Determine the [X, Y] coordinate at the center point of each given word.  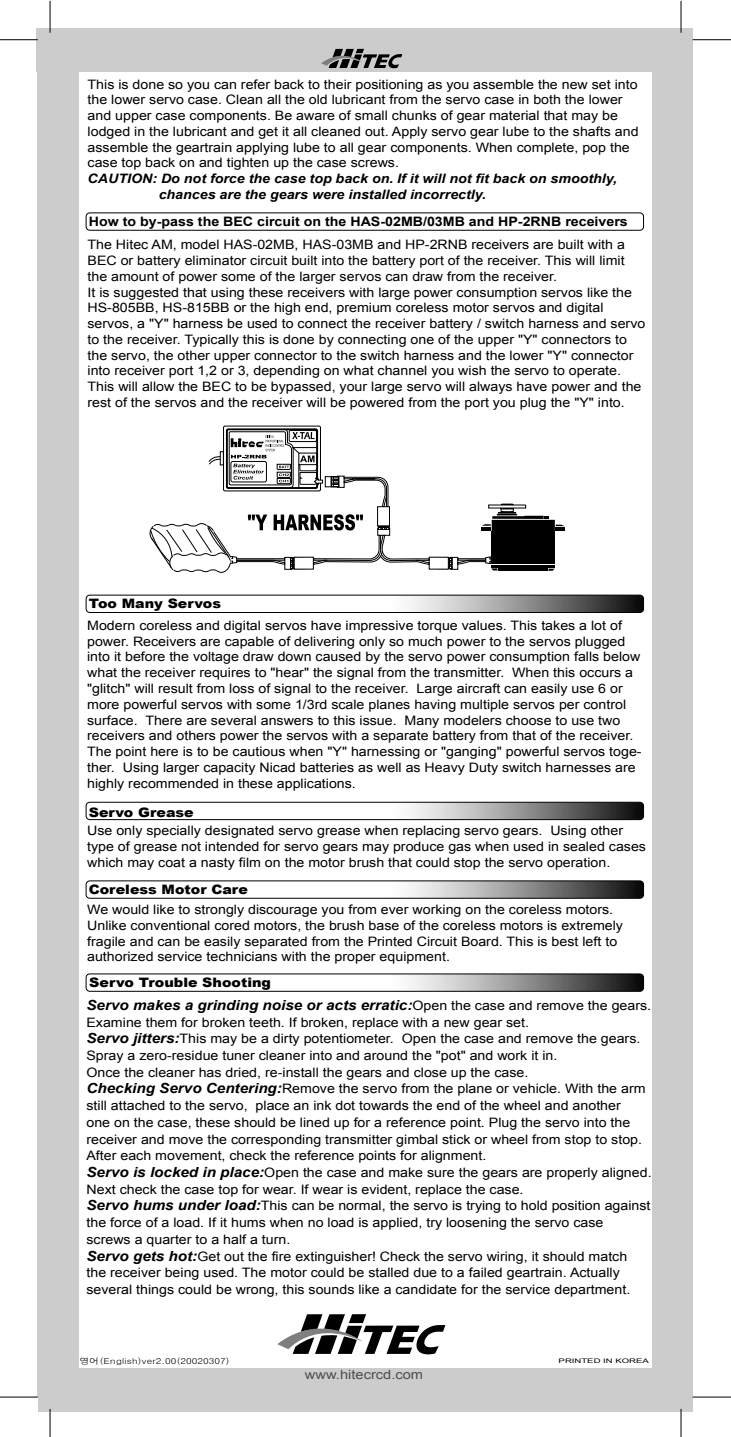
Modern [111, 625]
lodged [109, 132]
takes [558, 625]
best [565, 941]
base [384, 925]
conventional [170, 925]
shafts [592, 131]
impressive [379, 626]
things [155, 1290]
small [371, 115]
